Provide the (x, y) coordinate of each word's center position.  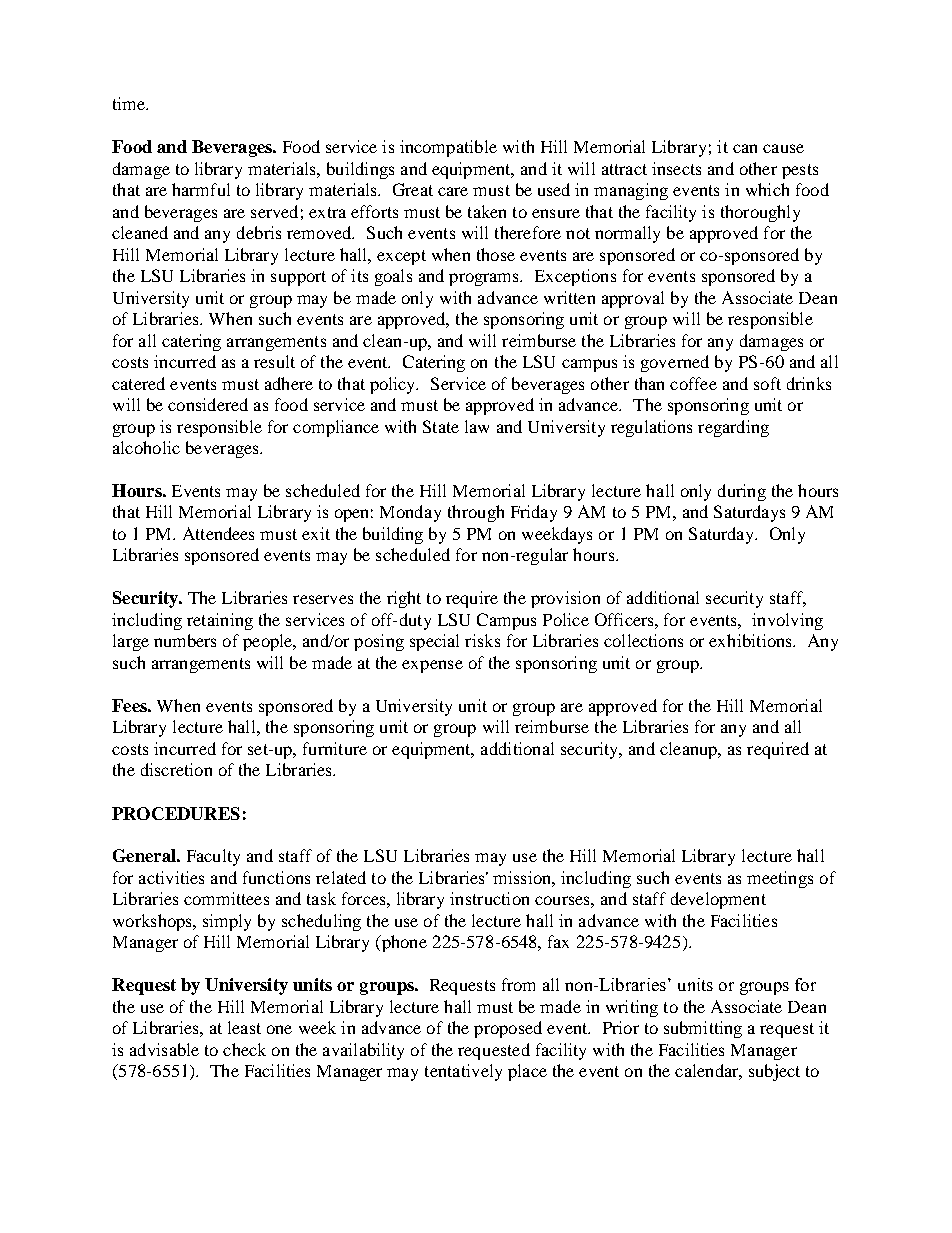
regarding (733, 428)
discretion (176, 769)
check (244, 1049)
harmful (201, 189)
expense (432, 666)
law (477, 426)
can (745, 148)
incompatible (448, 148)
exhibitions (752, 640)
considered (208, 404)
